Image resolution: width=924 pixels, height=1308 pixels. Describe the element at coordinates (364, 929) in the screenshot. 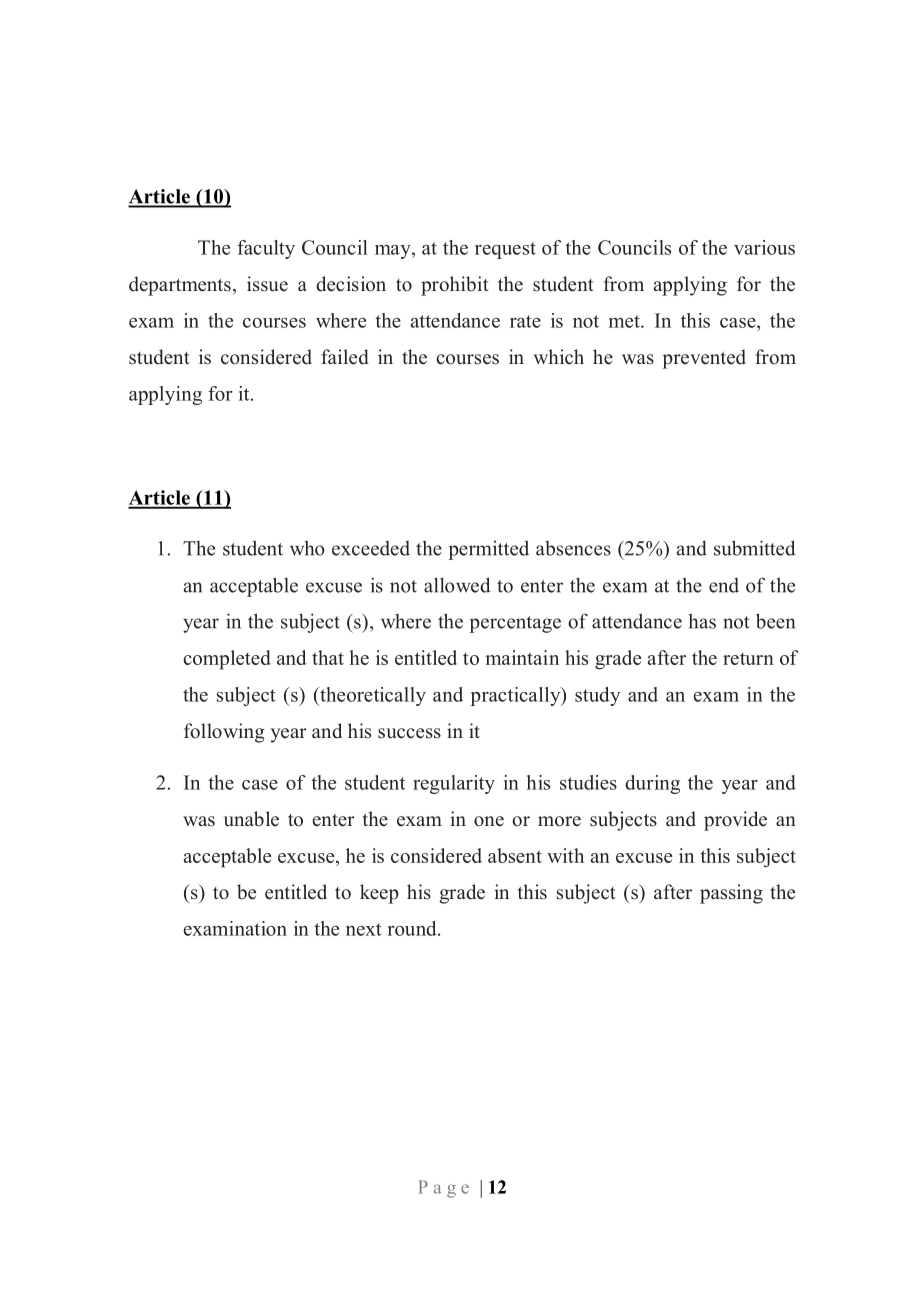

I see `next` at that location.
